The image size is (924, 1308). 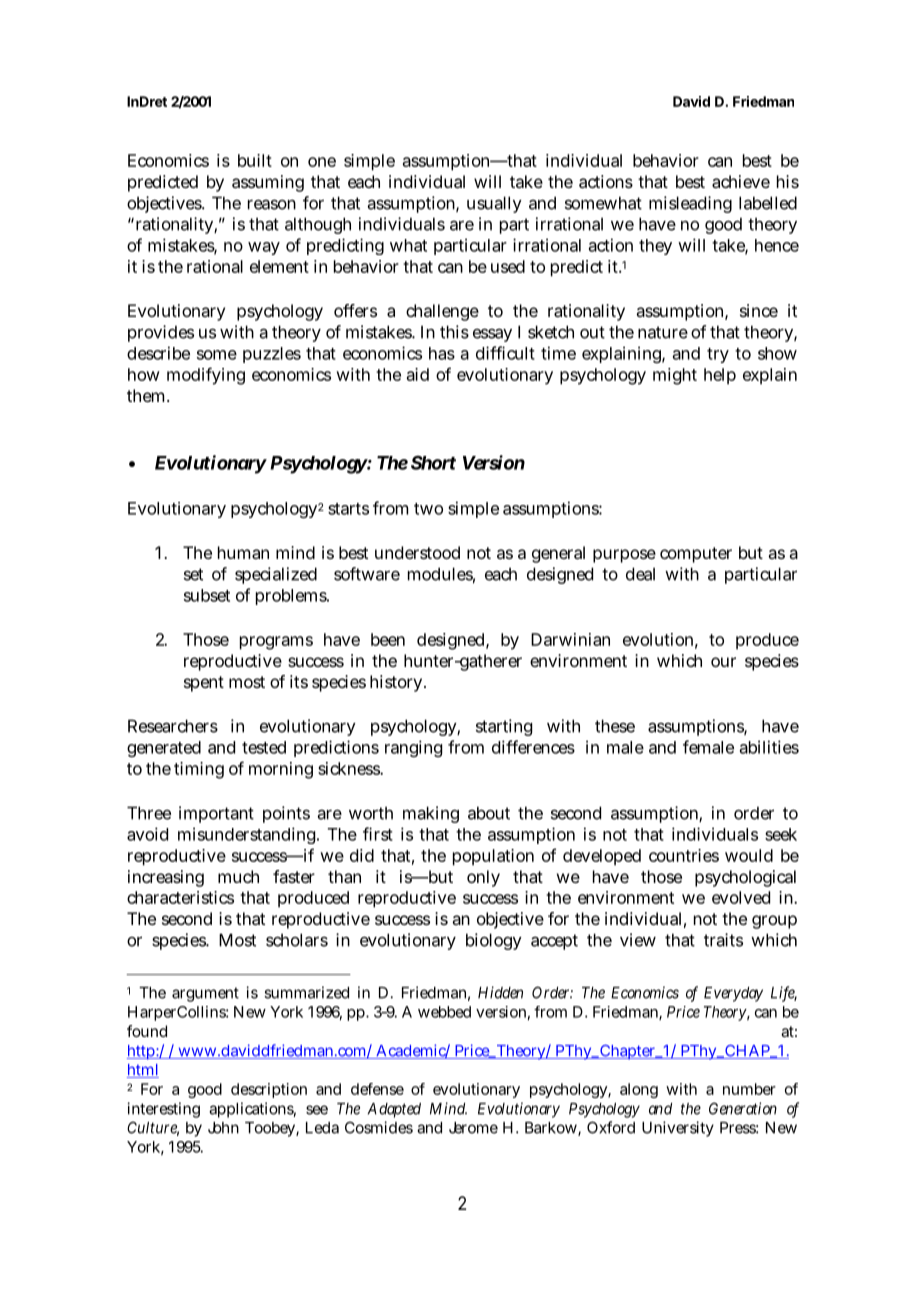 What do you see at coordinates (268, 183) in the image?
I see `assuming` at bounding box center [268, 183].
